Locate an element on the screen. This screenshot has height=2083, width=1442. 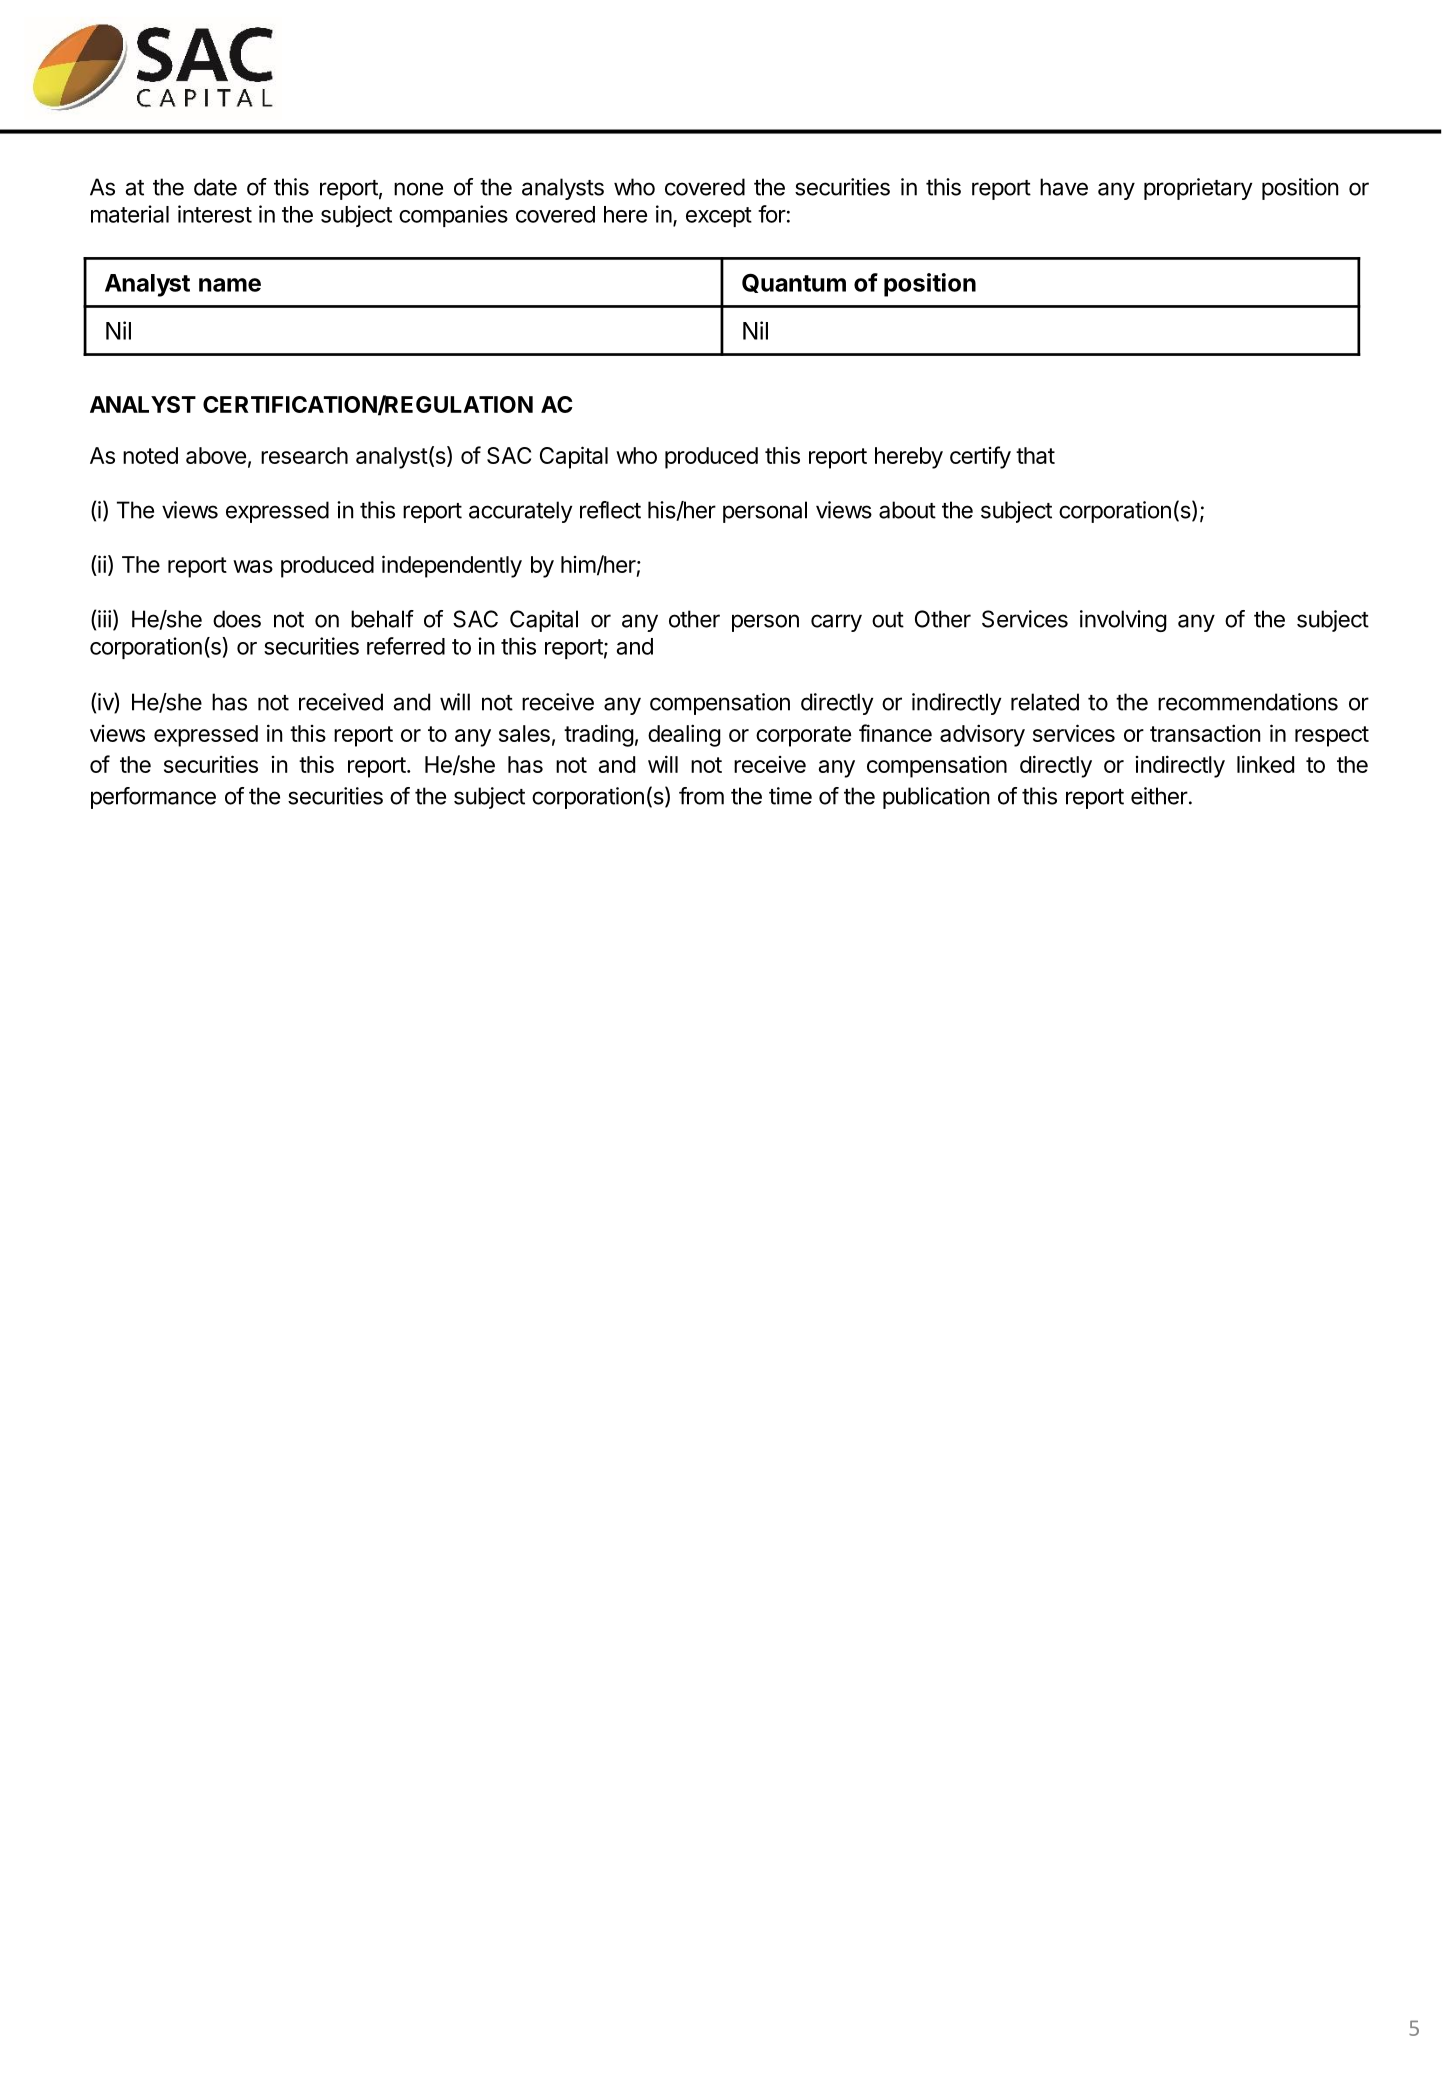
that is located at coordinates (1035, 455).
